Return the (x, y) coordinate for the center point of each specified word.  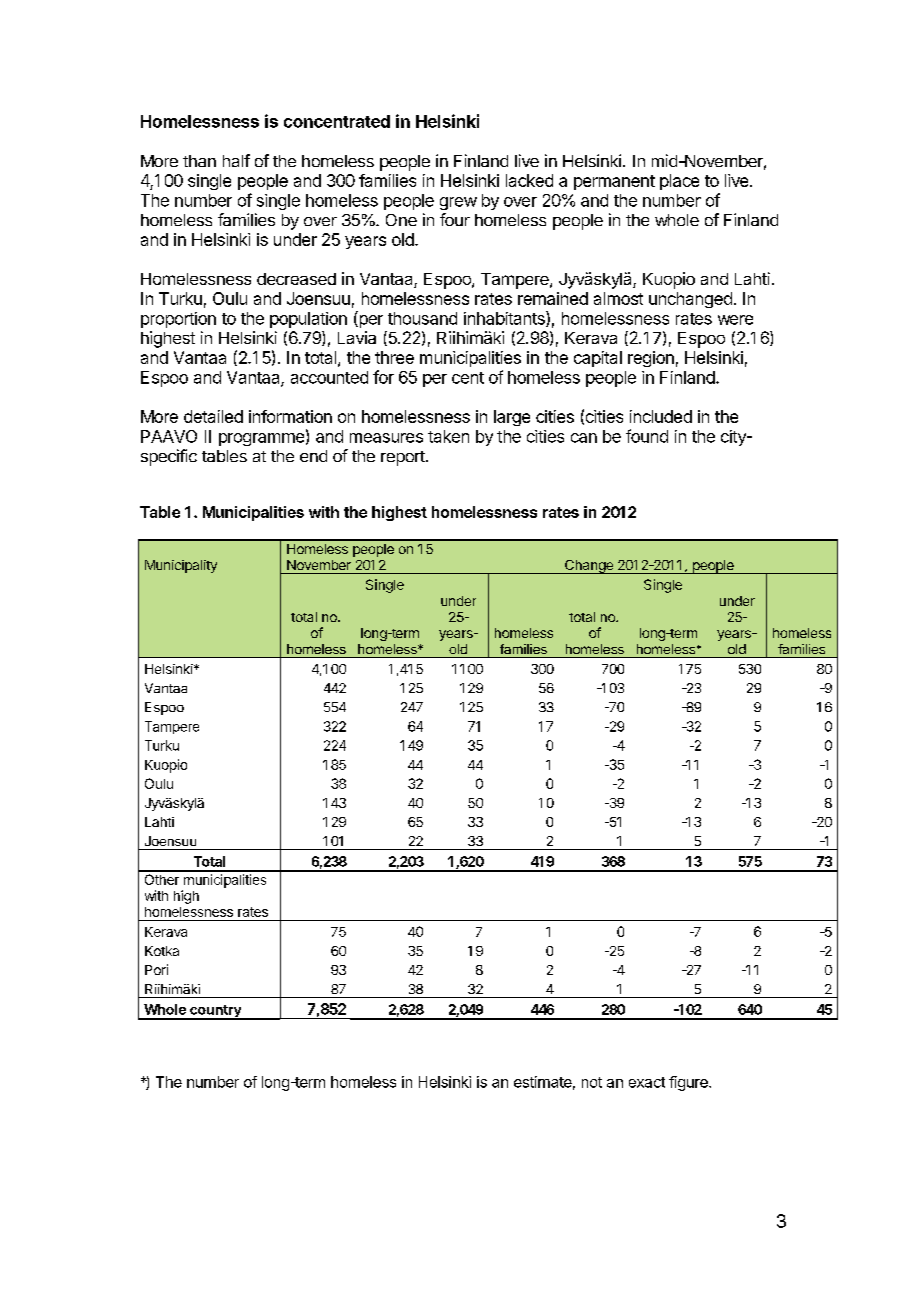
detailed (213, 416)
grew (458, 203)
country (215, 1012)
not (592, 1082)
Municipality (181, 566)
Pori (156, 969)
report (404, 458)
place (679, 182)
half (236, 160)
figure (689, 1083)
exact (647, 1082)
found (647, 436)
